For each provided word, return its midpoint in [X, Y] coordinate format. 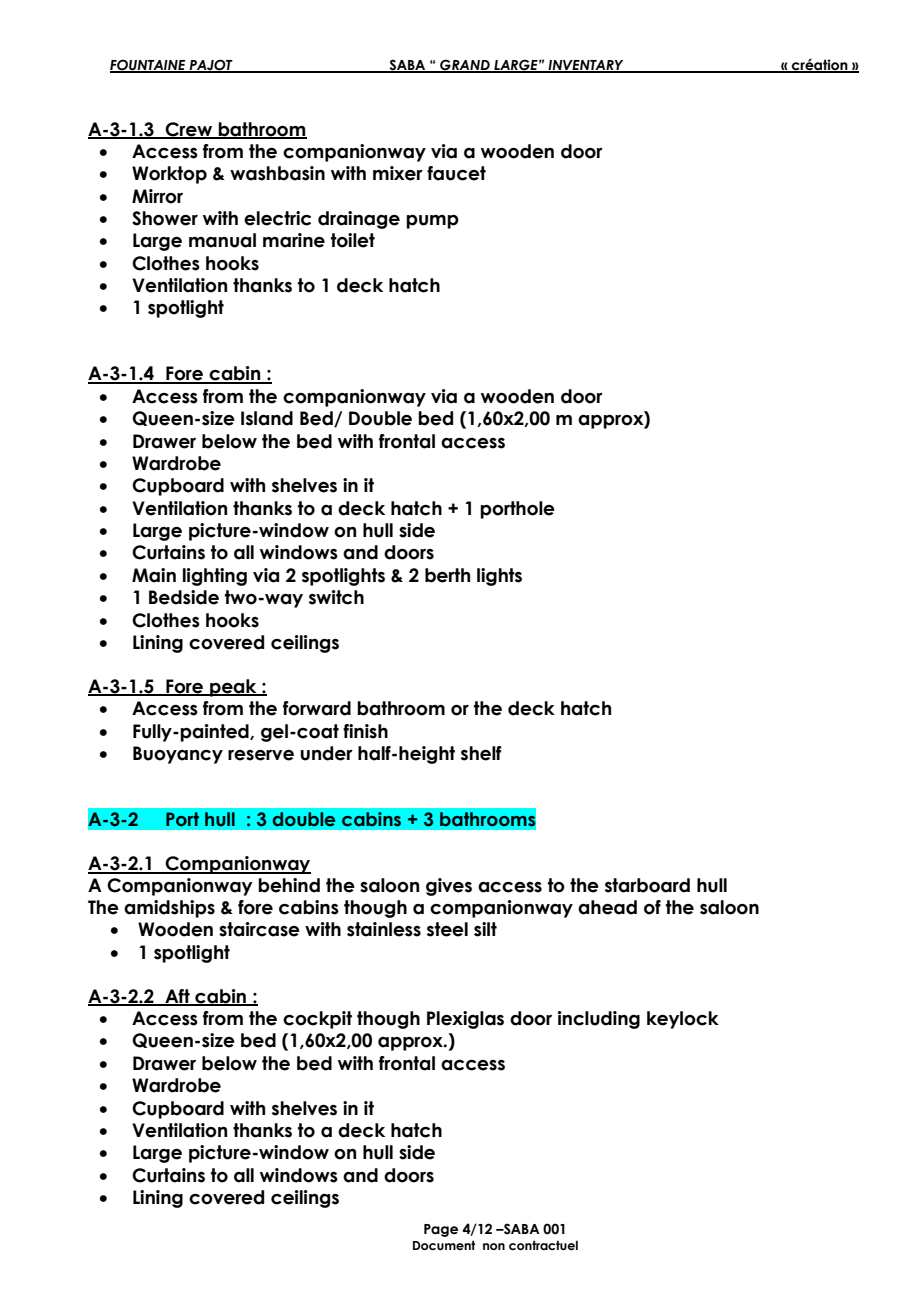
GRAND [465, 66]
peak [233, 688]
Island [267, 418]
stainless [384, 929]
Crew [189, 130]
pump [432, 222]
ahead [607, 907]
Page [441, 1230]
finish [365, 731]
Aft [177, 997]
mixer [398, 173]
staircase [259, 929]
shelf [481, 753]
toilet [353, 240]
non [494, 1246]
